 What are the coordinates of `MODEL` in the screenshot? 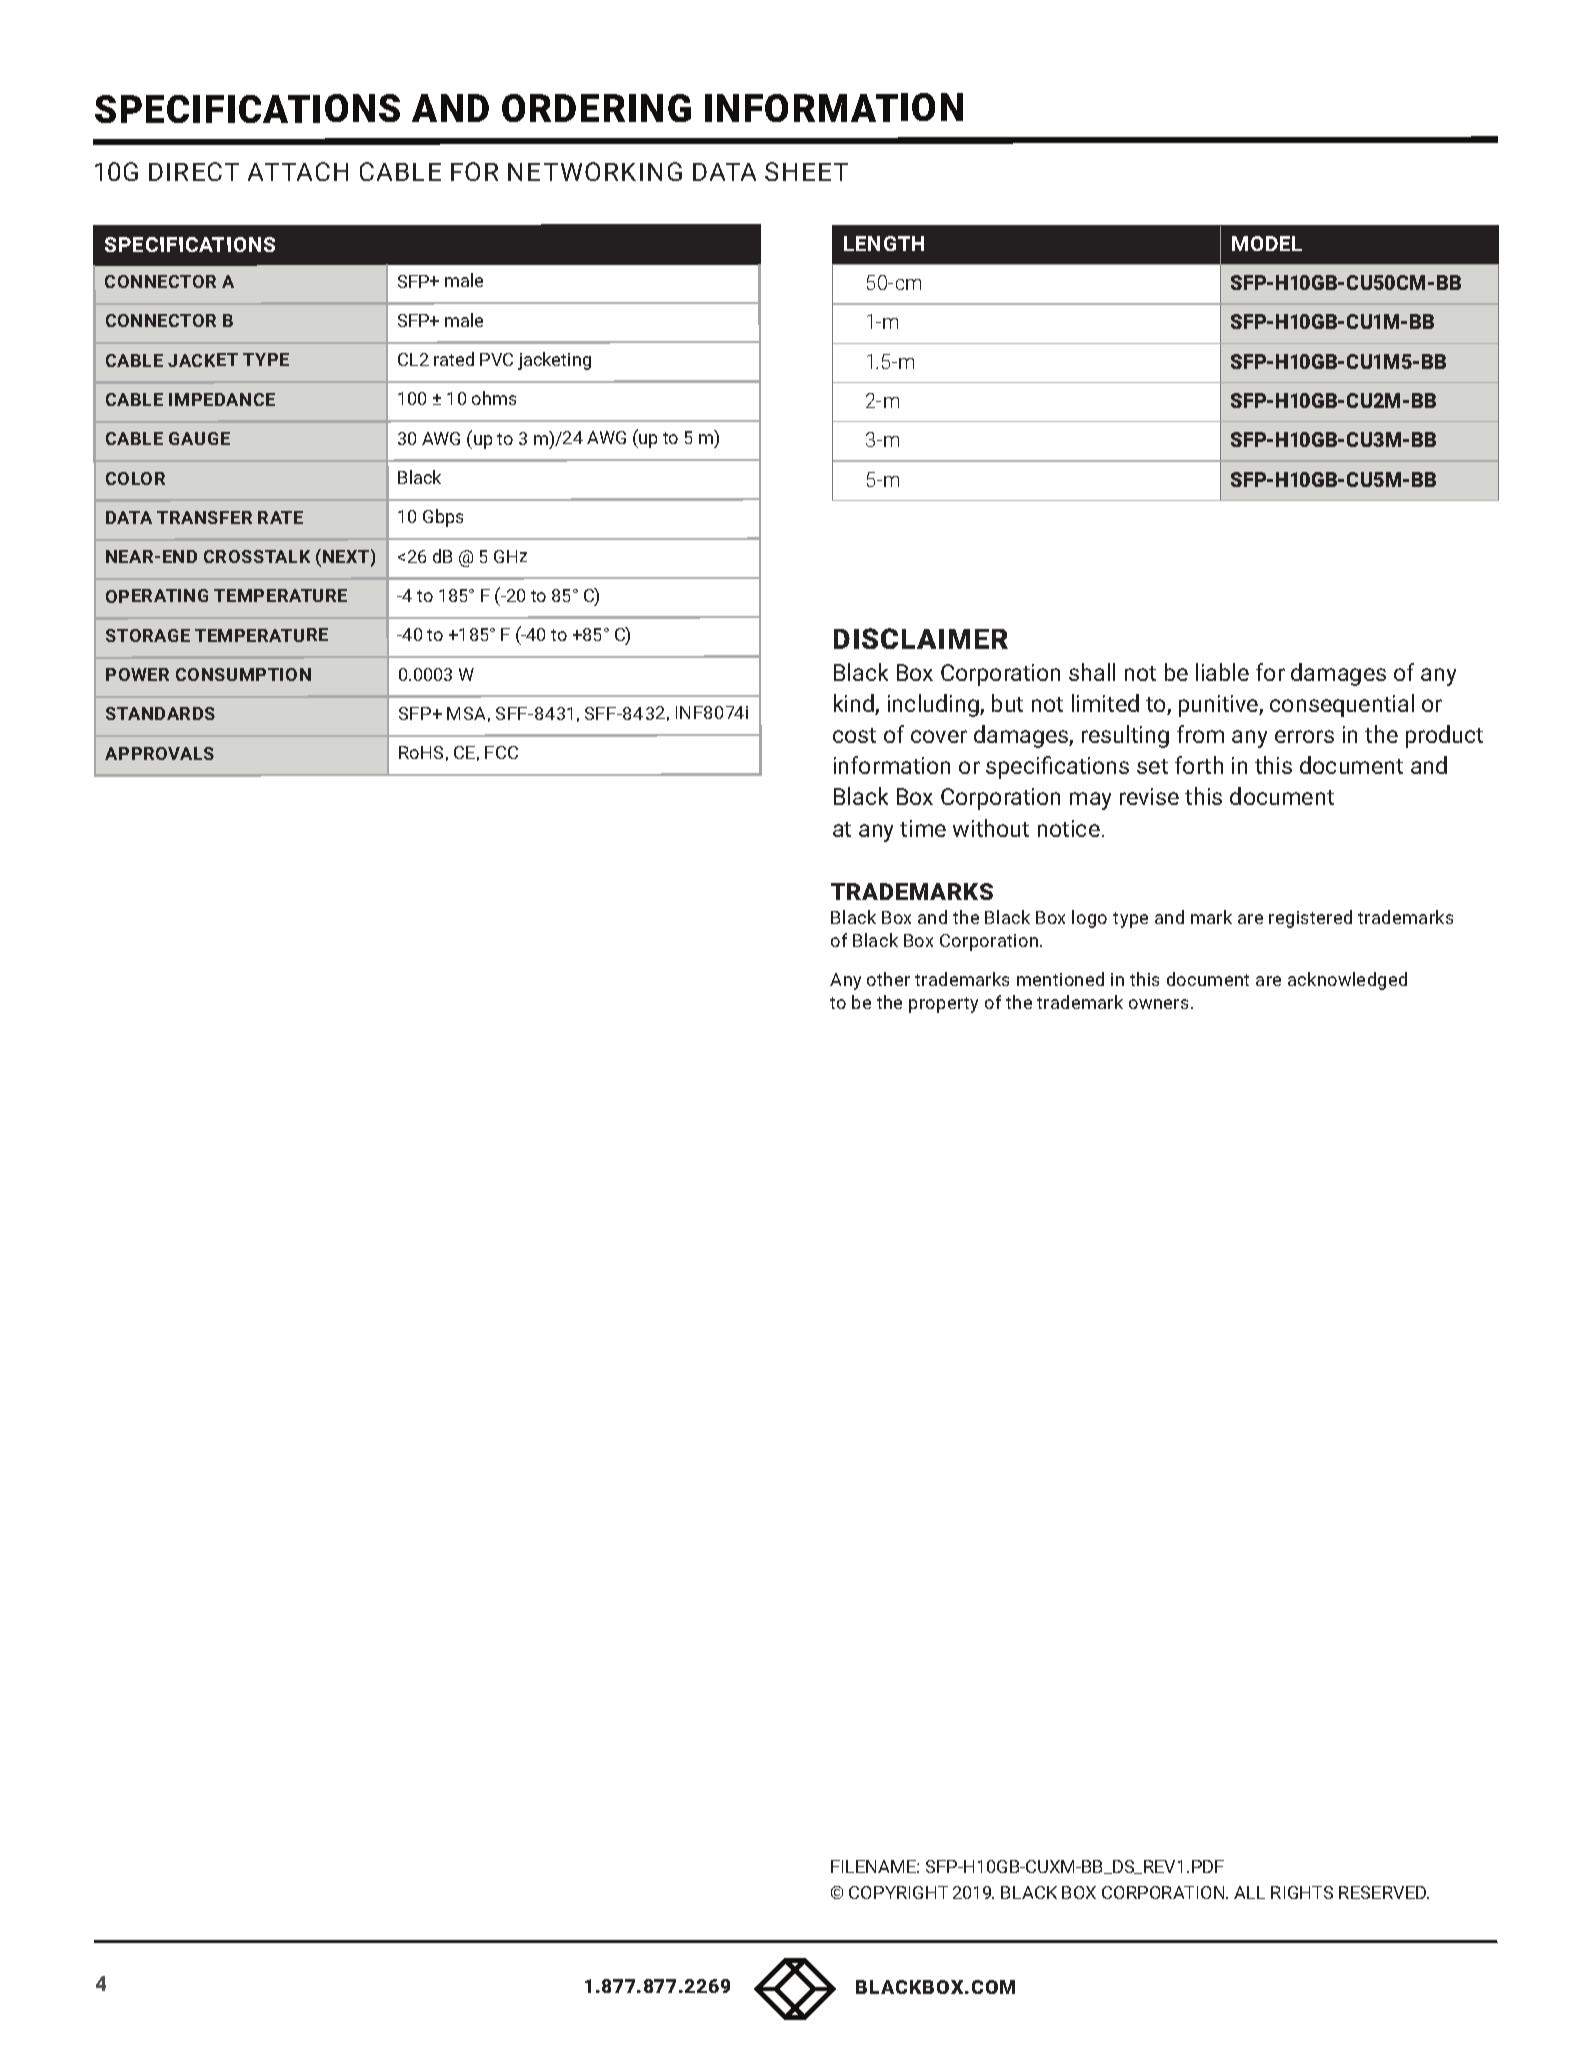 It's located at (1267, 243).
